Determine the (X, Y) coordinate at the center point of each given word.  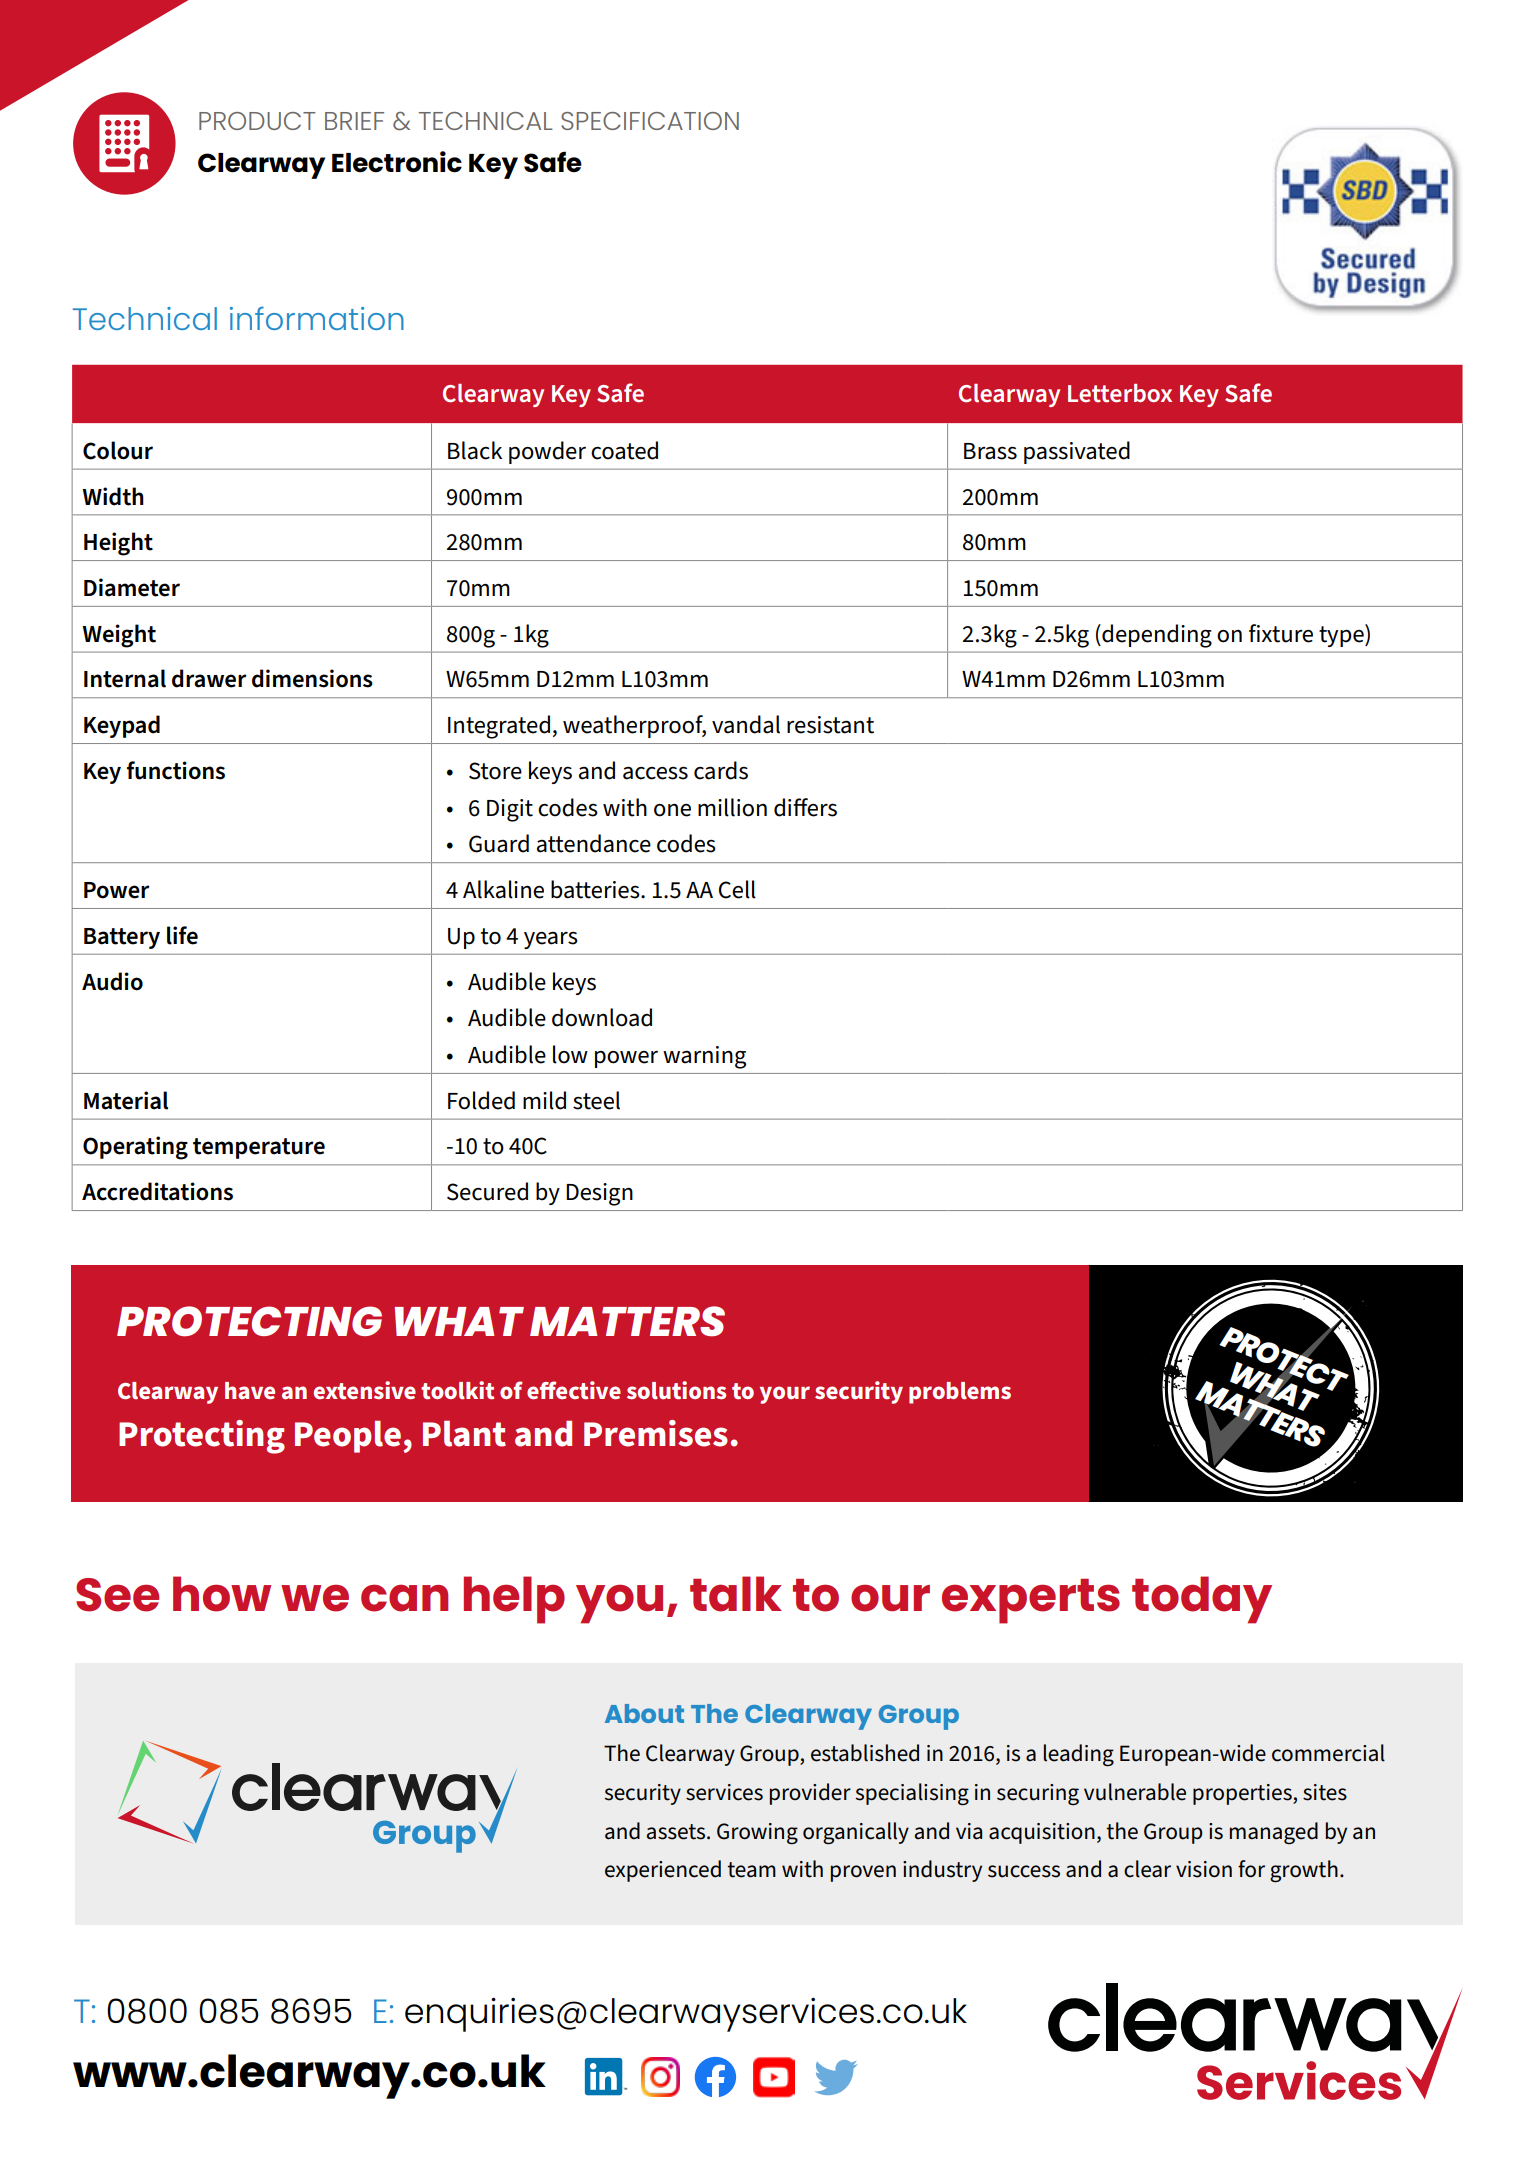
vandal (746, 724)
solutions (676, 1390)
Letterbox (1120, 393)
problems (960, 1393)
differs (805, 807)
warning (704, 1057)
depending (1156, 636)
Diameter (132, 587)
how (222, 1594)
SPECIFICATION (650, 121)
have (250, 1390)
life (182, 935)
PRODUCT (257, 121)
